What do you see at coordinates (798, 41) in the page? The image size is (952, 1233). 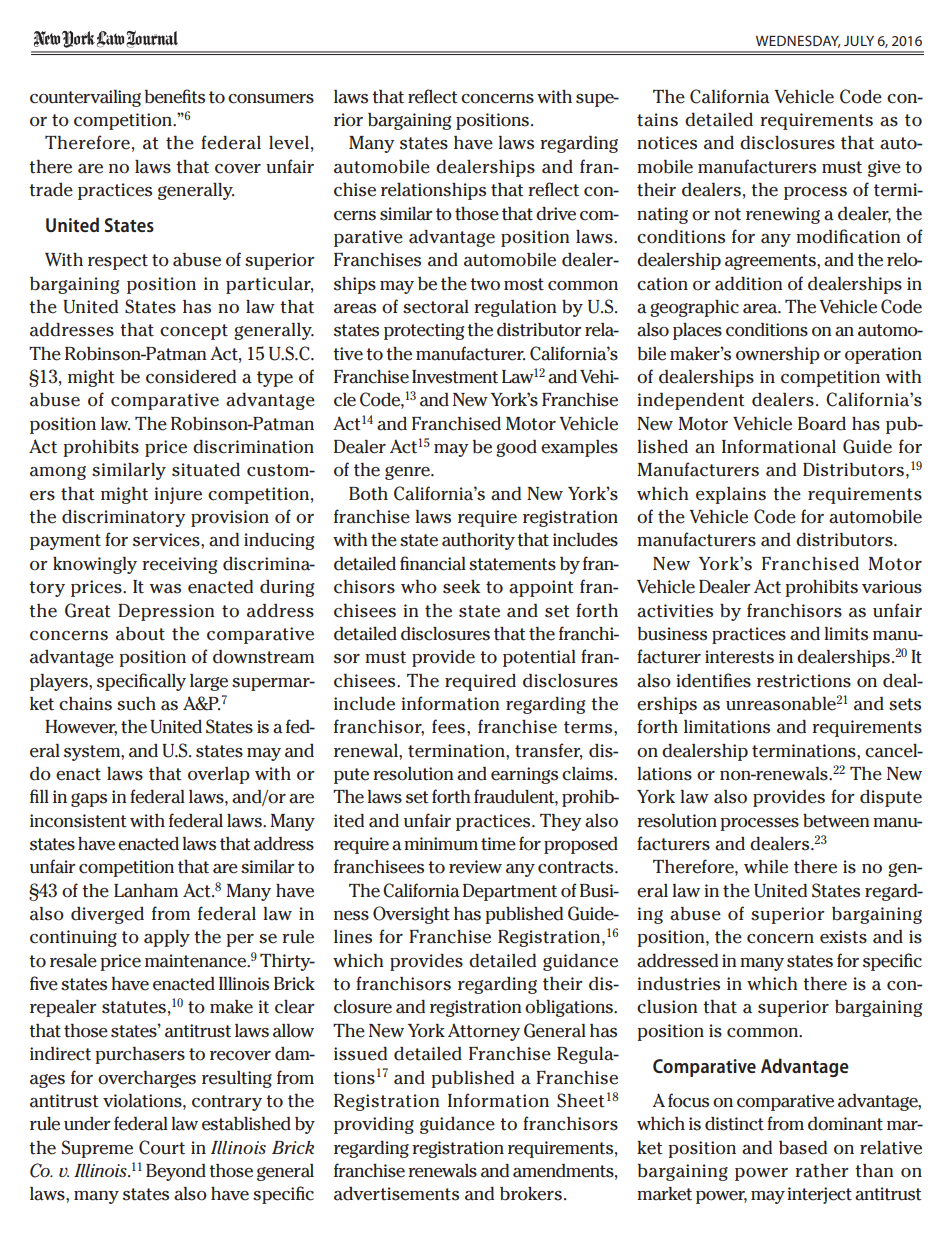 I see `Wednesday` at bounding box center [798, 41].
